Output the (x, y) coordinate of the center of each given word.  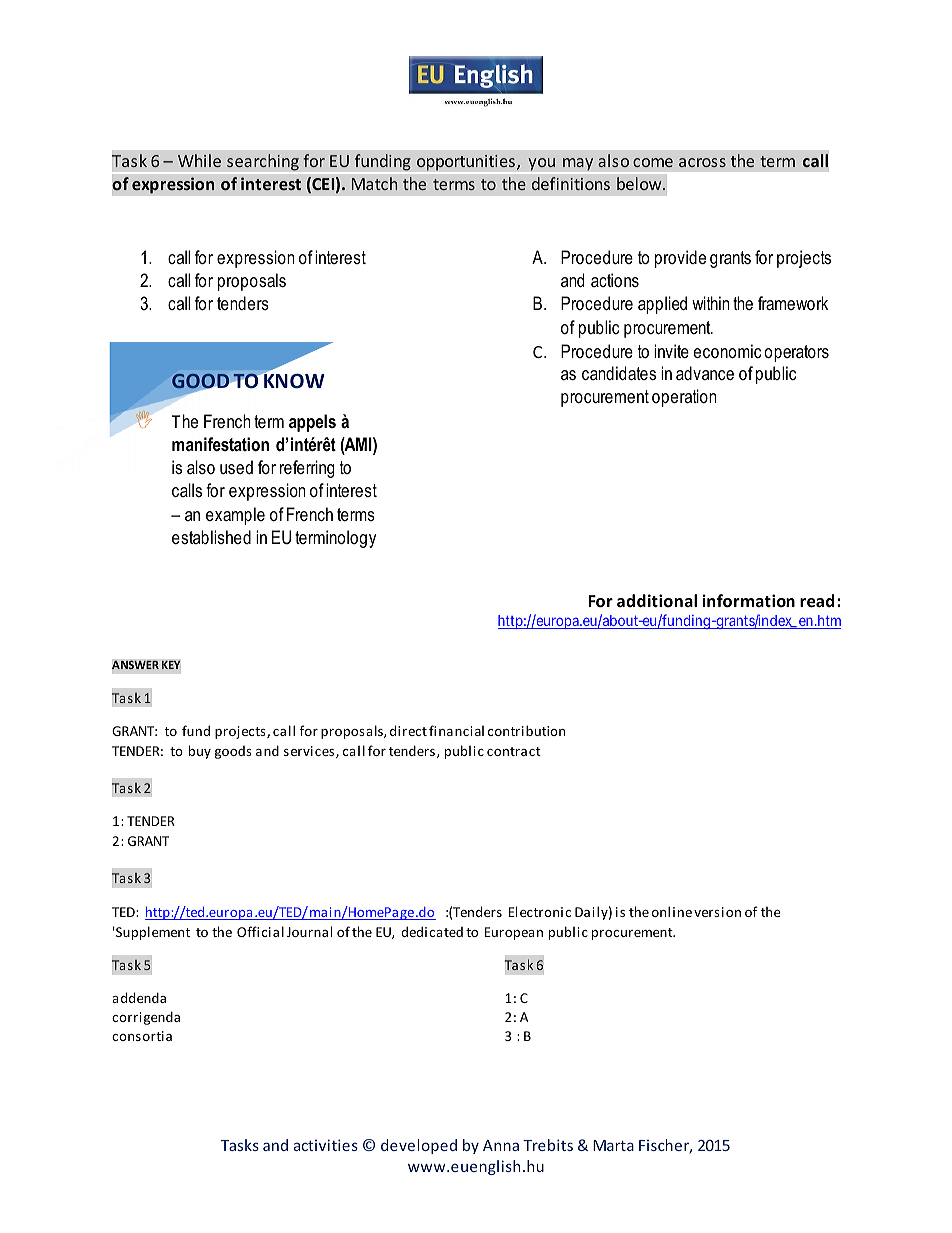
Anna (501, 1145)
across (702, 162)
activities (326, 1145)
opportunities (466, 163)
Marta (613, 1145)
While (199, 160)
